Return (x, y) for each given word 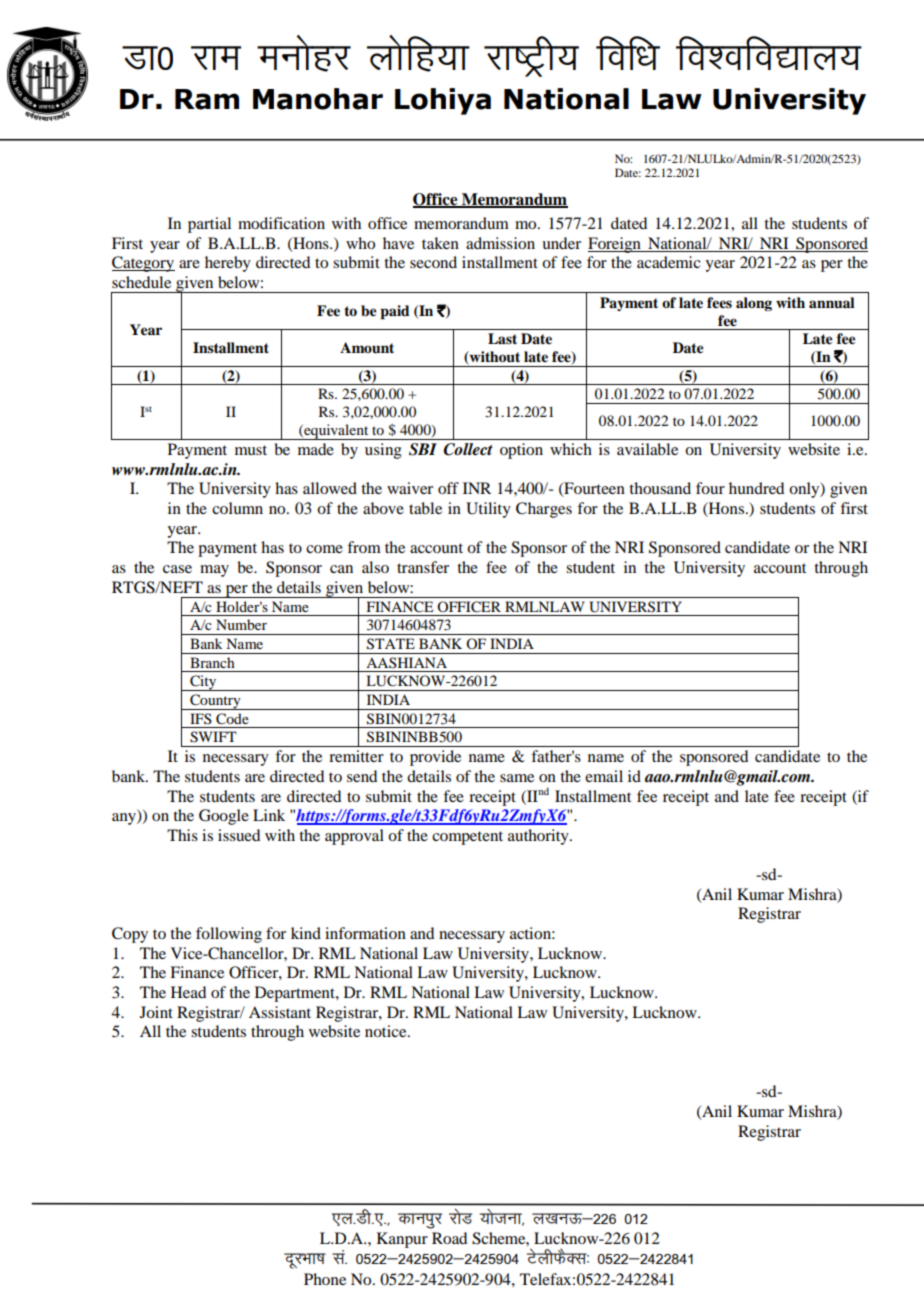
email (604, 776)
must (251, 450)
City (203, 683)
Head (188, 992)
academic (668, 262)
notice (387, 1031)
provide (435, 758)
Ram (207, 99)
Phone (325, 1279)
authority (539, 837)
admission (500, 243)
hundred (756, 488)
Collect (468, 449)
